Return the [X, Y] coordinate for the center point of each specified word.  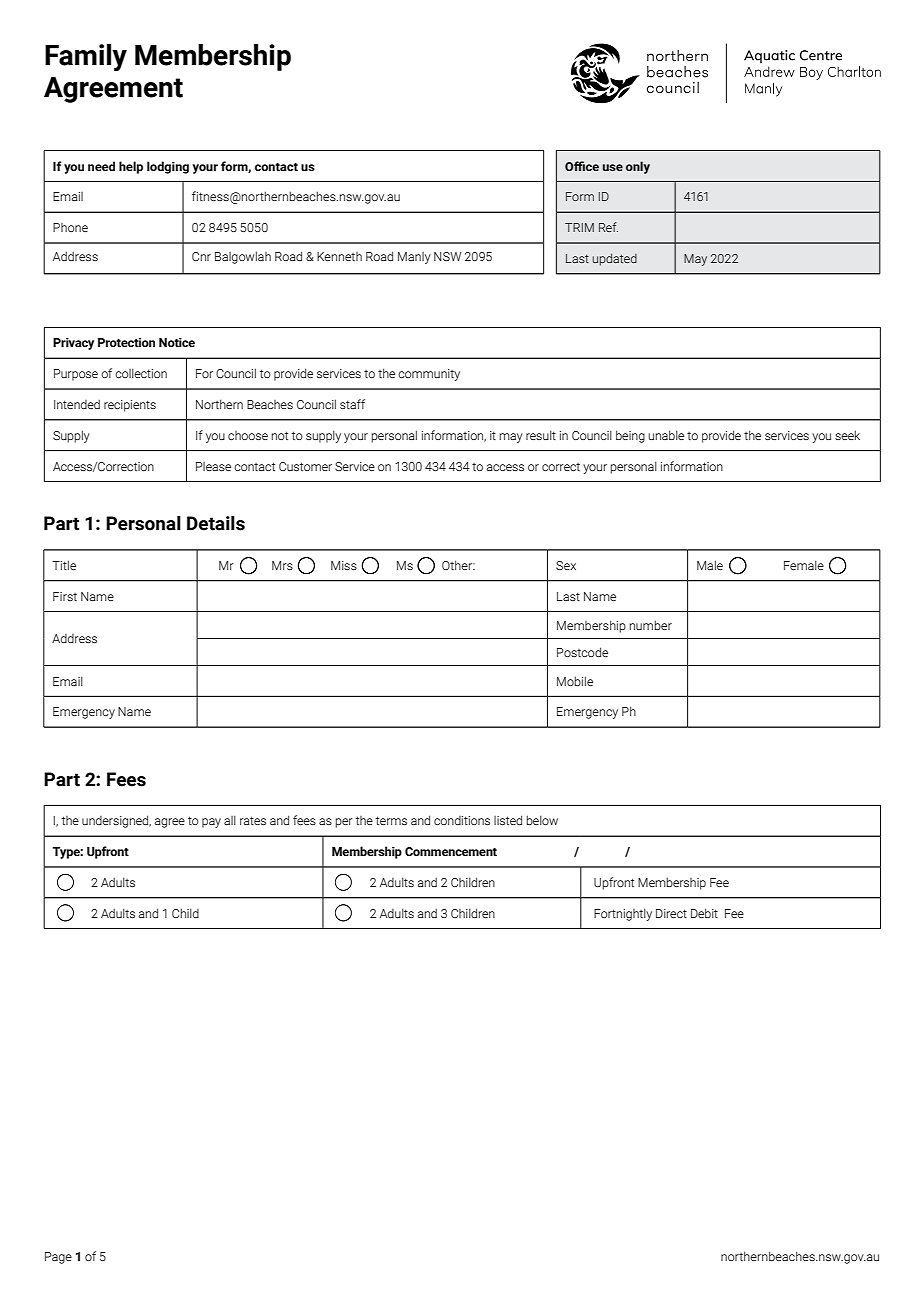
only [638, 167]
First [65, 596]
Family [86, 57]
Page [58, 1258]
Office [582, 166]
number [651, 625]
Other [458, 565]
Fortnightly [623, 914]
